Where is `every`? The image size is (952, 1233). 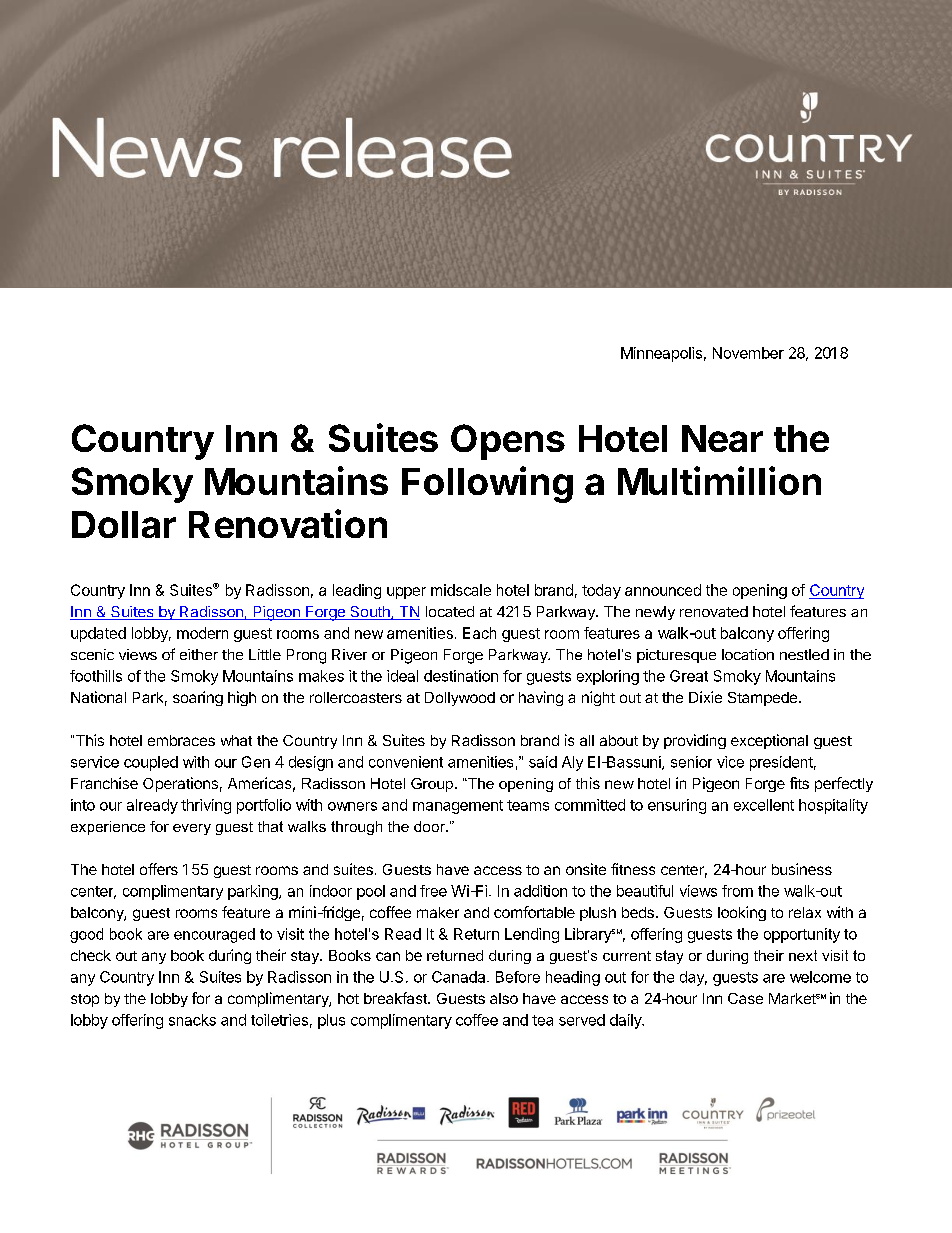
every is located at coordinates (192, 829).
